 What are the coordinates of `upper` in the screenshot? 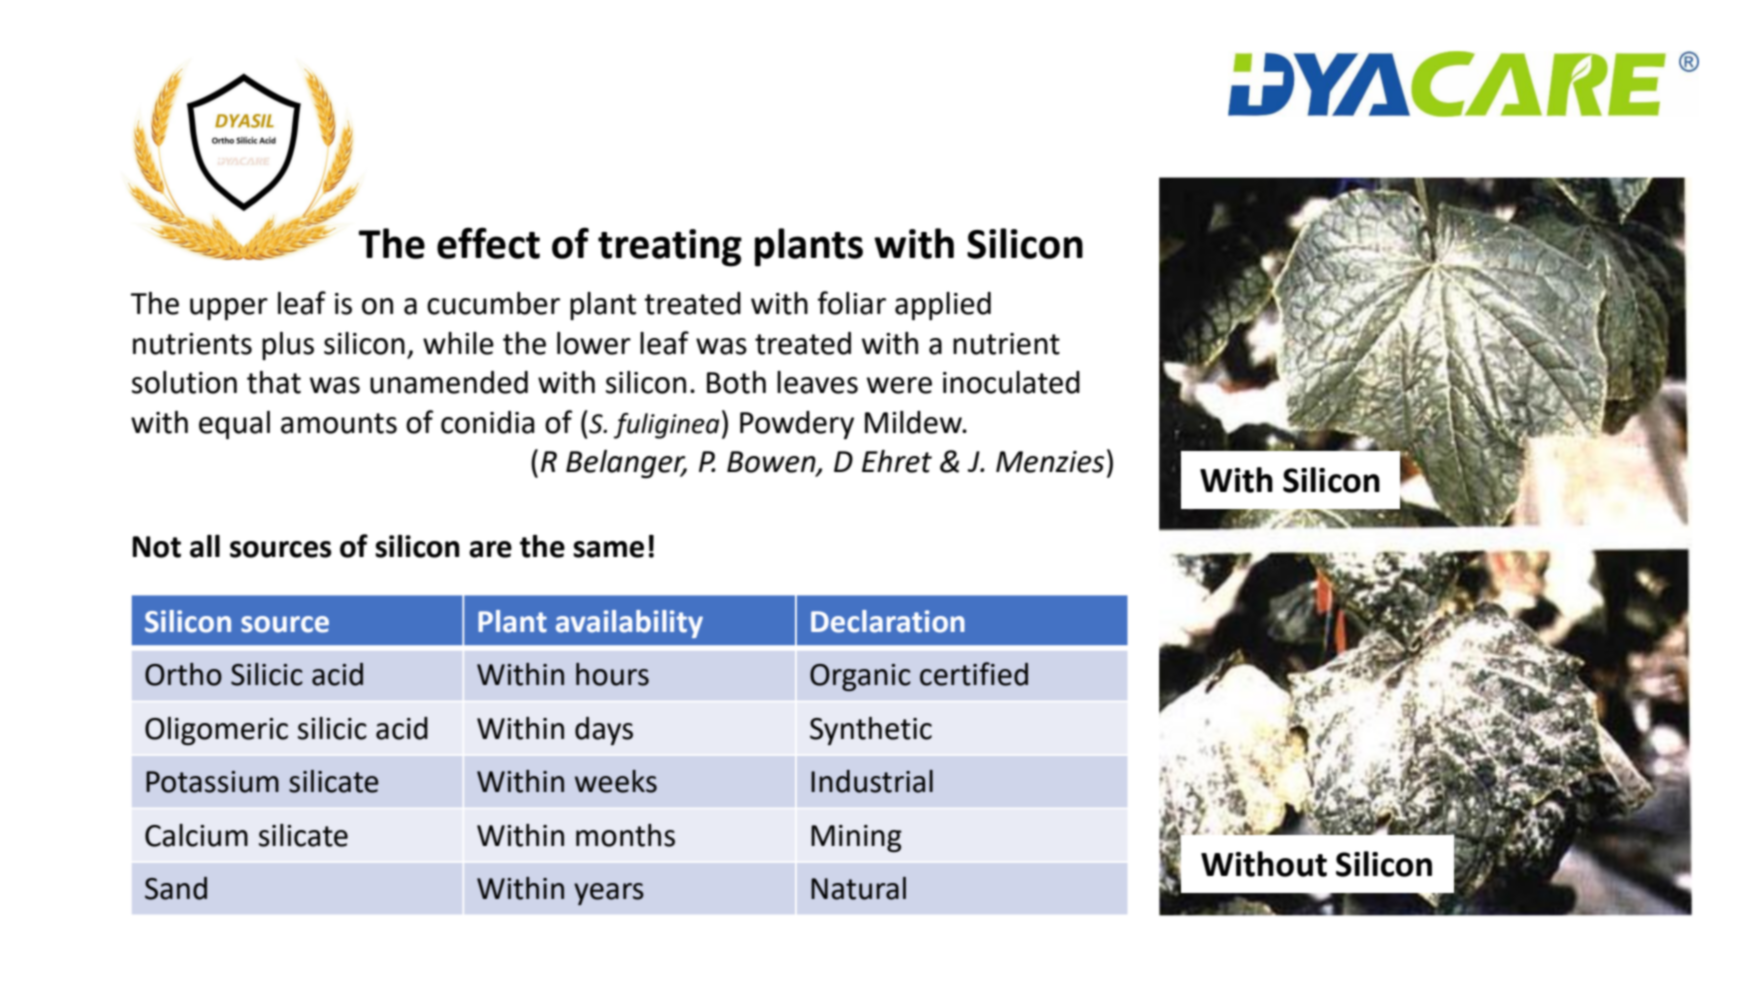 It's located at (229, 309).
